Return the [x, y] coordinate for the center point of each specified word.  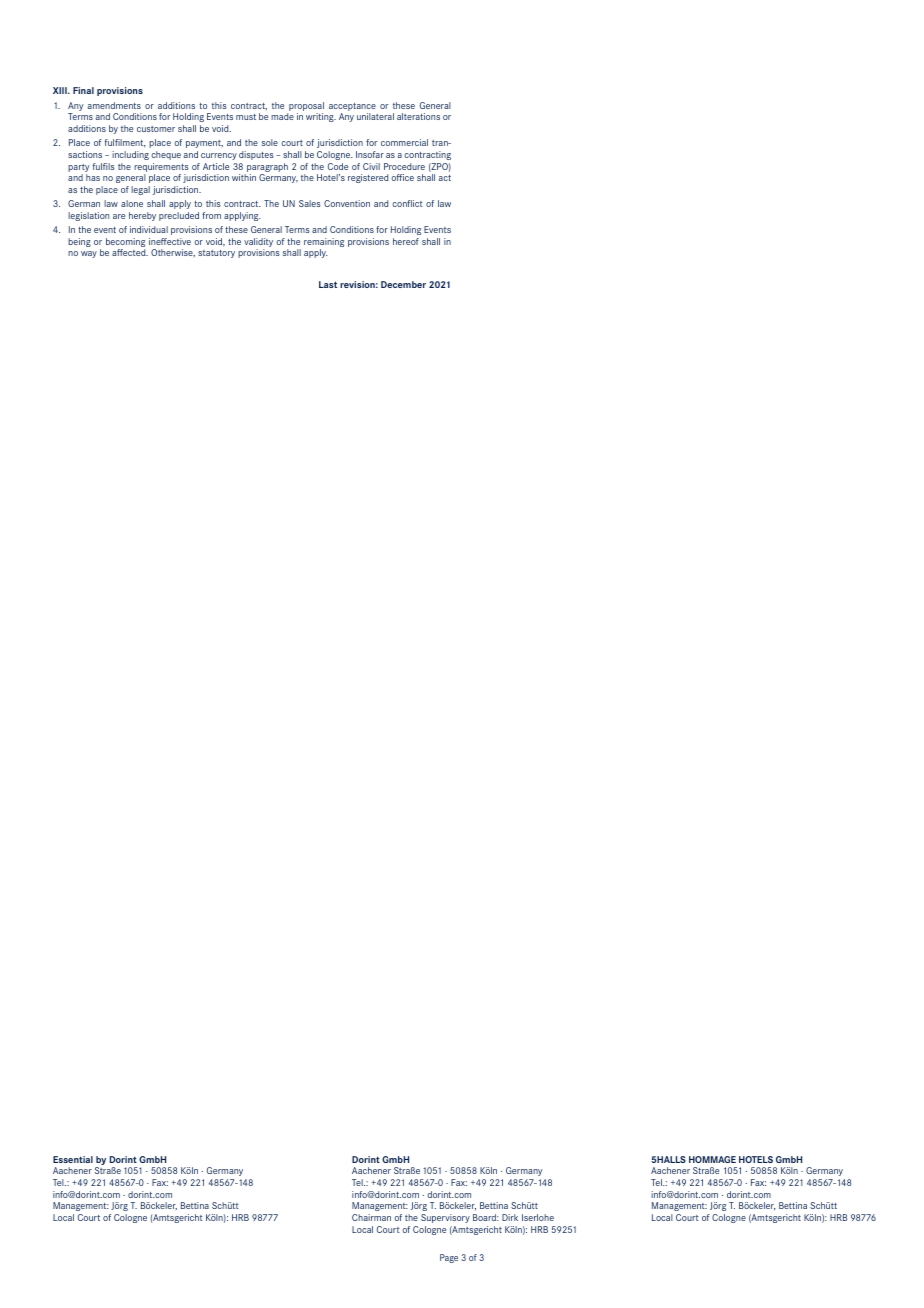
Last [328, 284]
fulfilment [125, 143]
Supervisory [445, 1218]
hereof [406, 241]
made [282, 116]
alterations [418, 116]
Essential [73, 1159]
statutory [216, 254]
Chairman [371, 1217]
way [89, 254]
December [403, 284]
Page [449, 1258]
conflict [407, 203]
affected [130, 252]
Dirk [510, 1217]
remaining [324, 244]
